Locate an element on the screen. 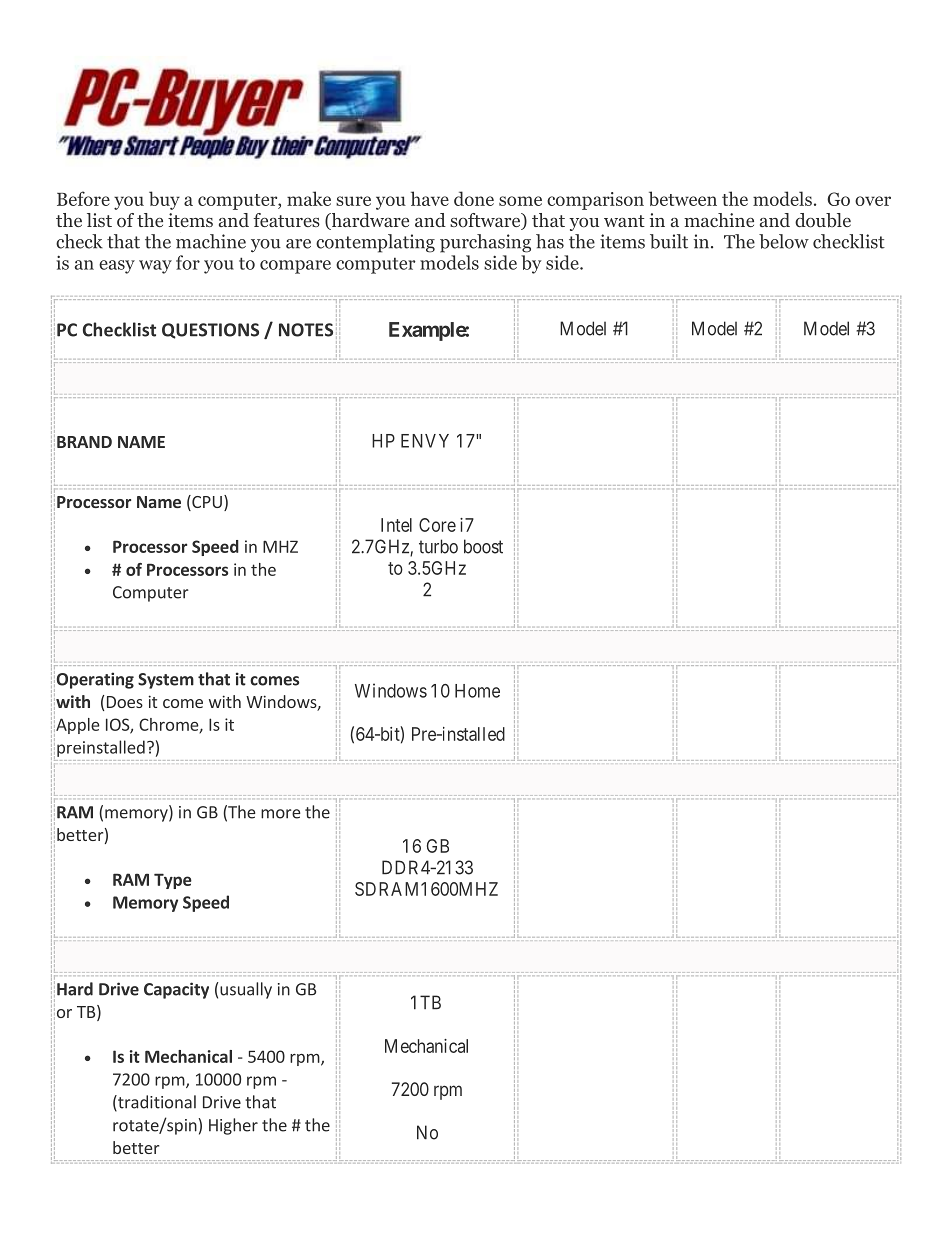 The image size is (952, 1233). BRAND is located at coordinates (84, 442).
